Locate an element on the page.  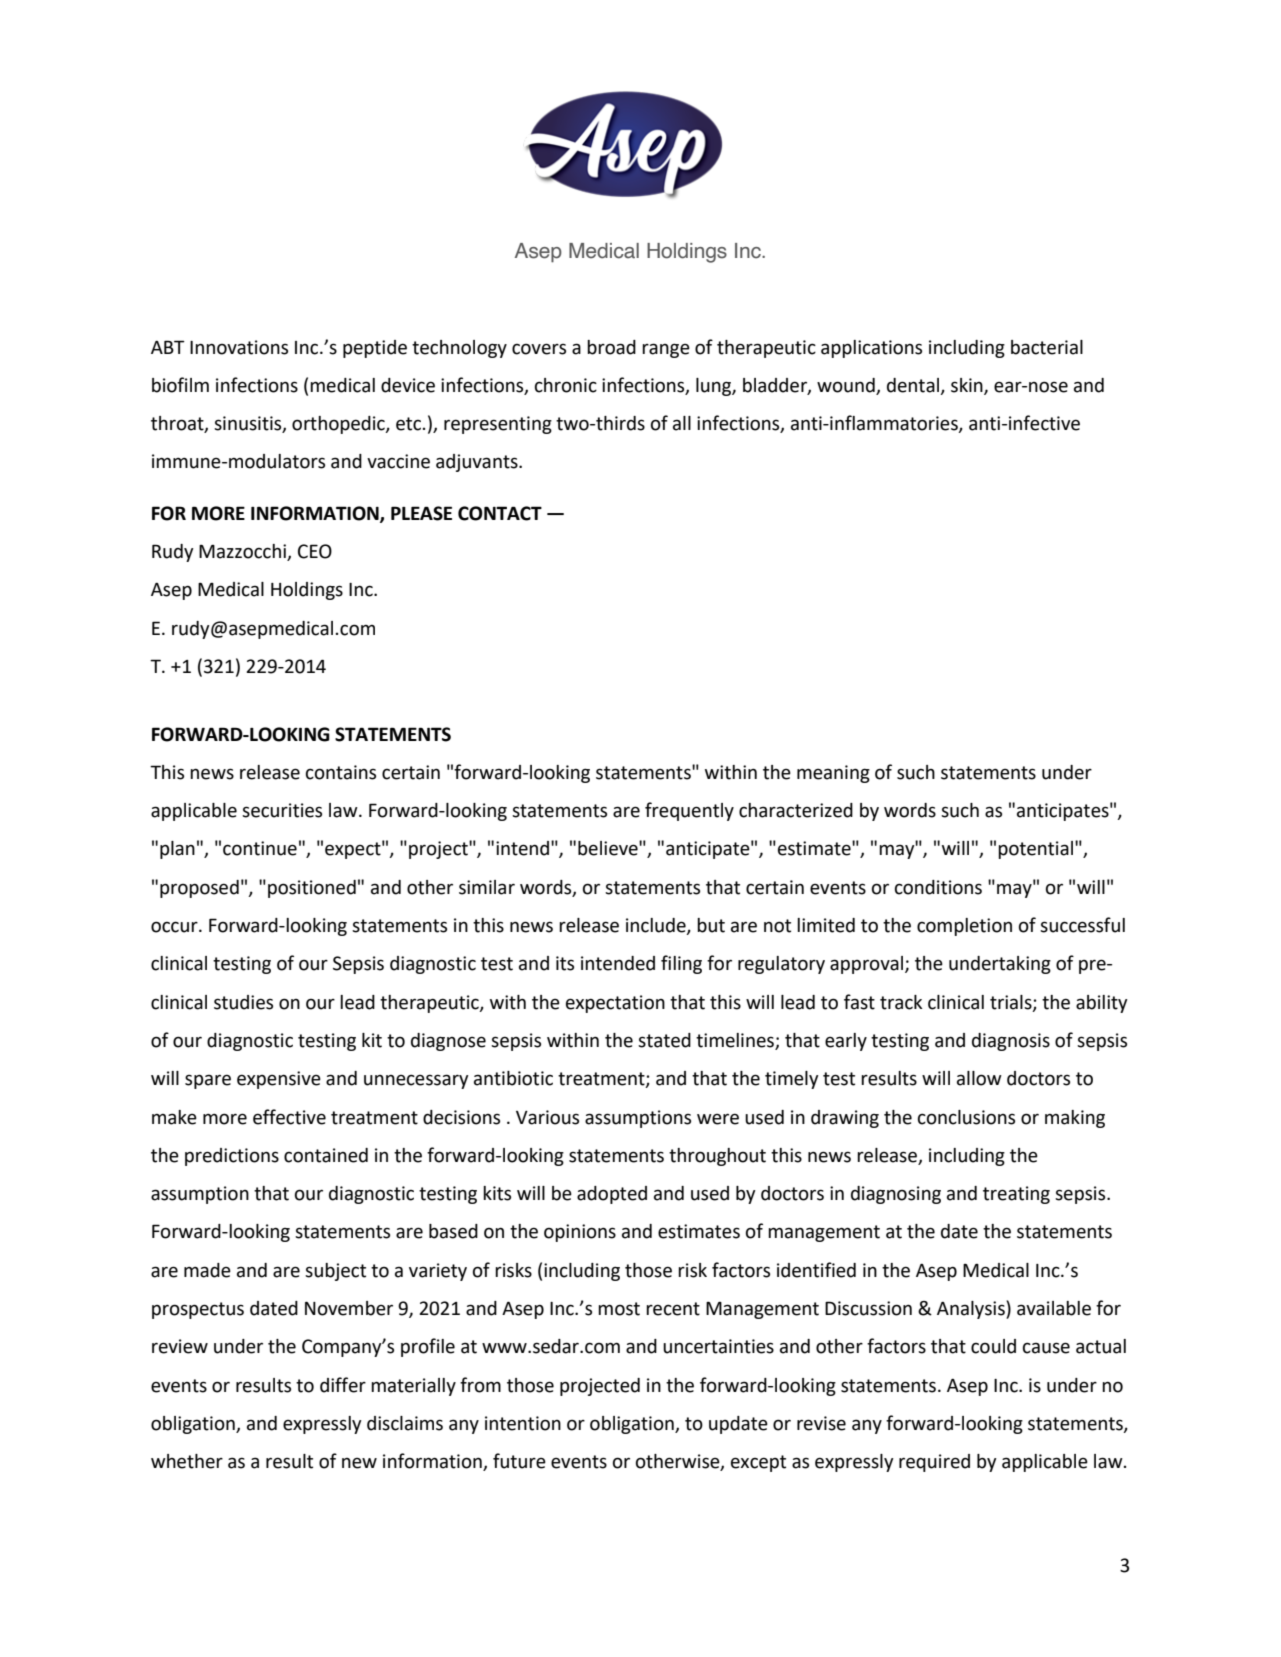
range is located at coordinates (666, 350).
